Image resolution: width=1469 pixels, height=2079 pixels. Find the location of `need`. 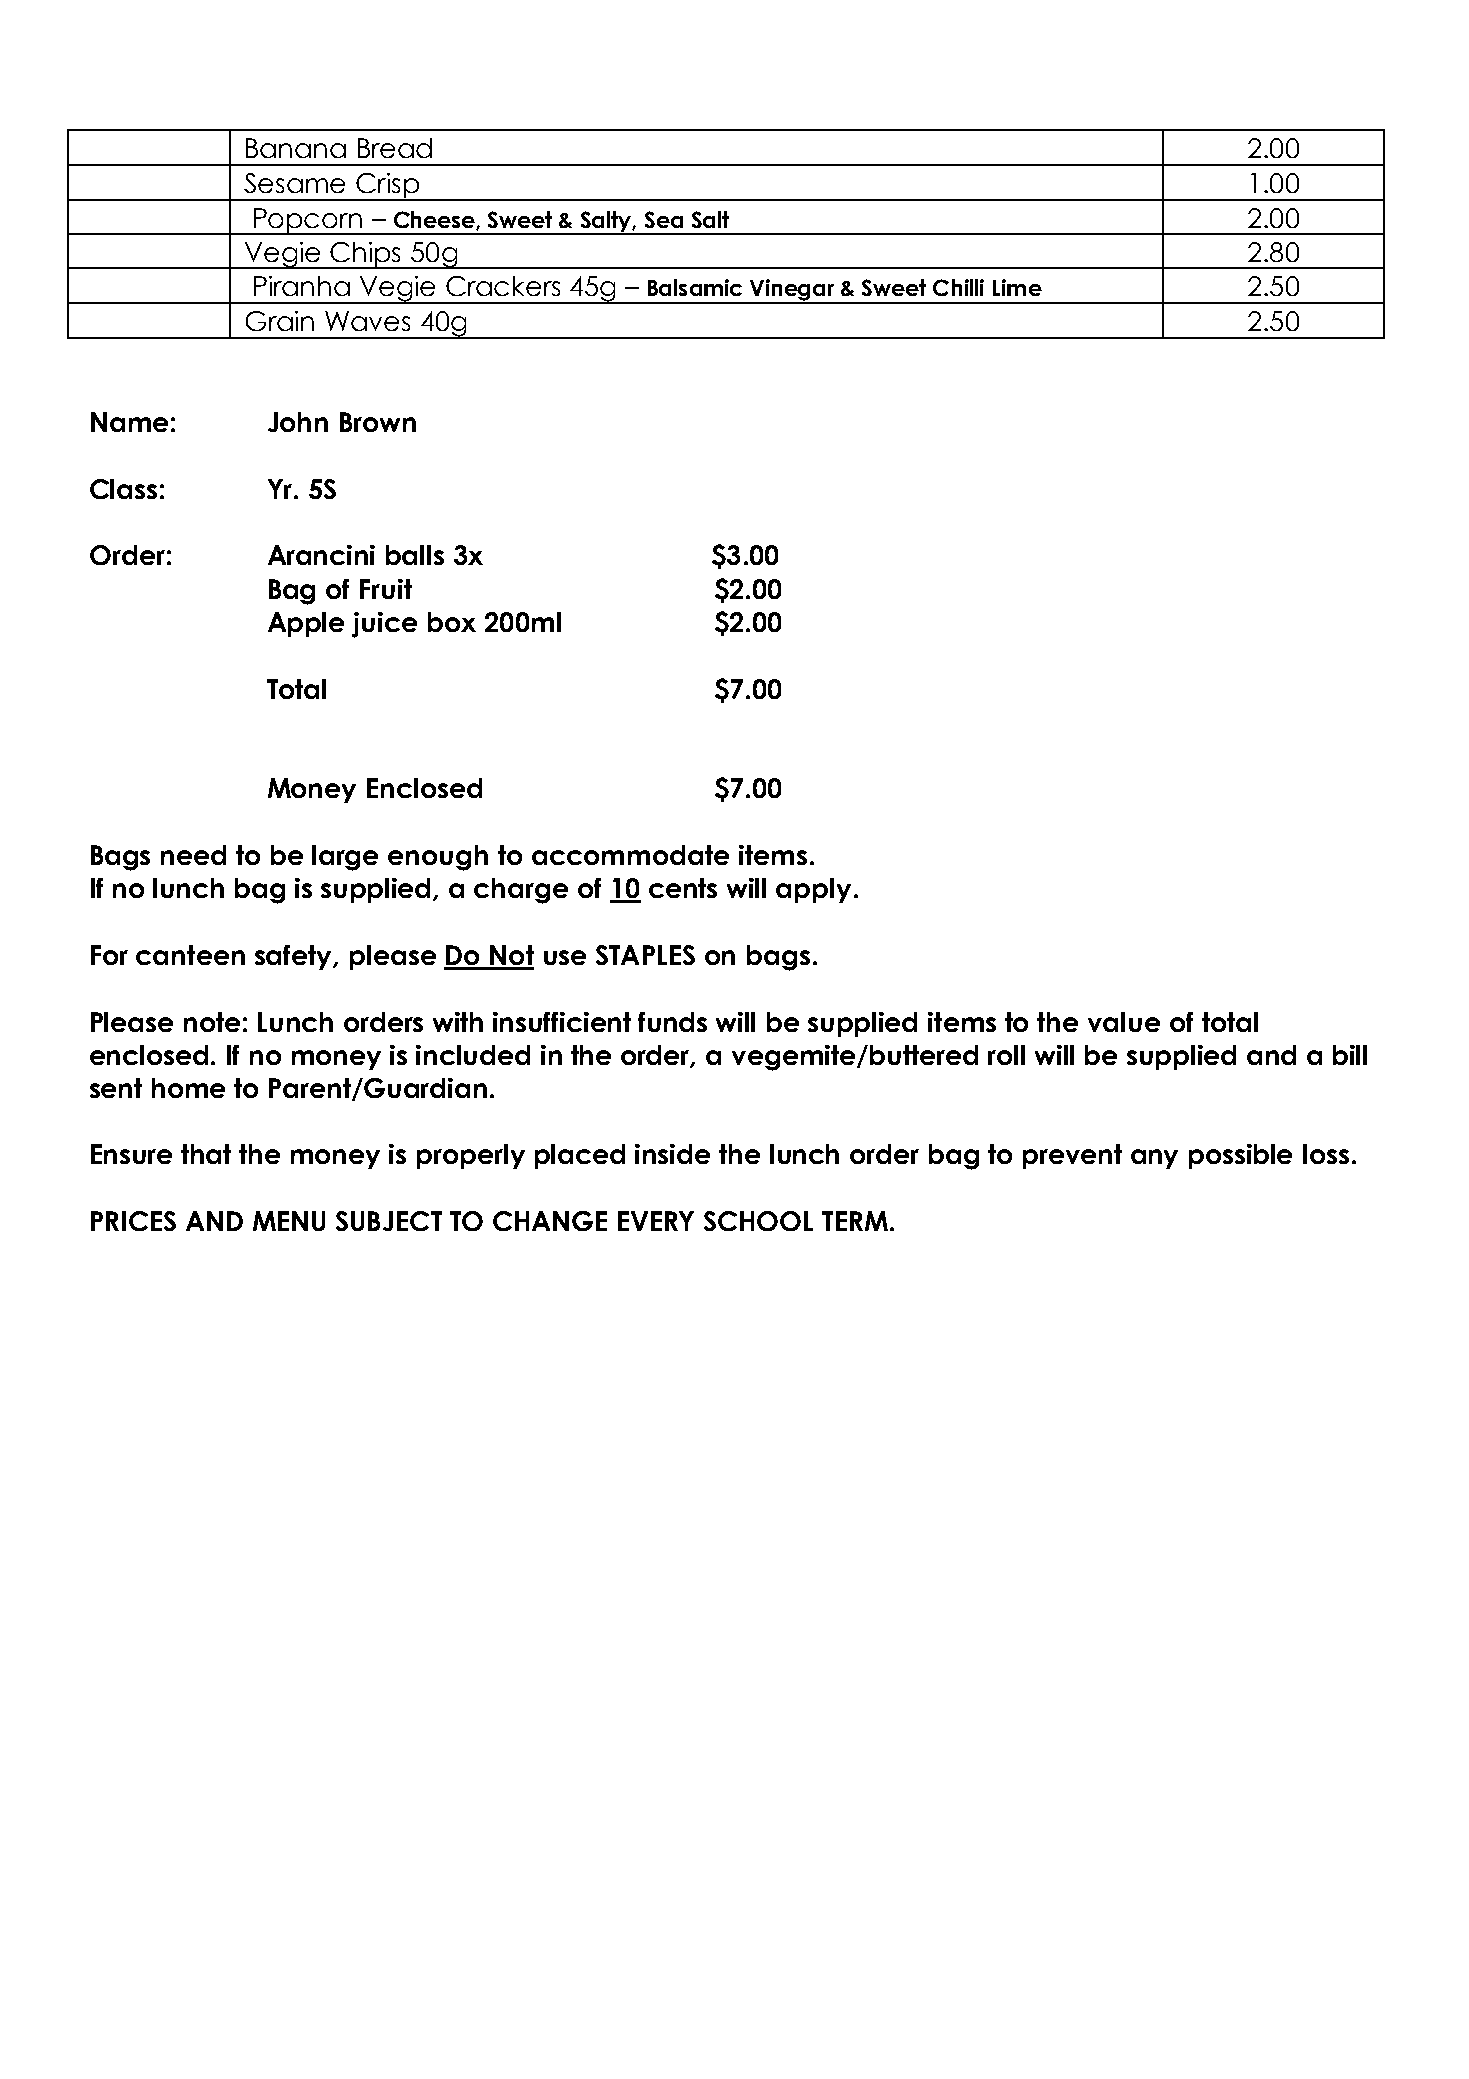

need is located at coordinates (193, 855).
